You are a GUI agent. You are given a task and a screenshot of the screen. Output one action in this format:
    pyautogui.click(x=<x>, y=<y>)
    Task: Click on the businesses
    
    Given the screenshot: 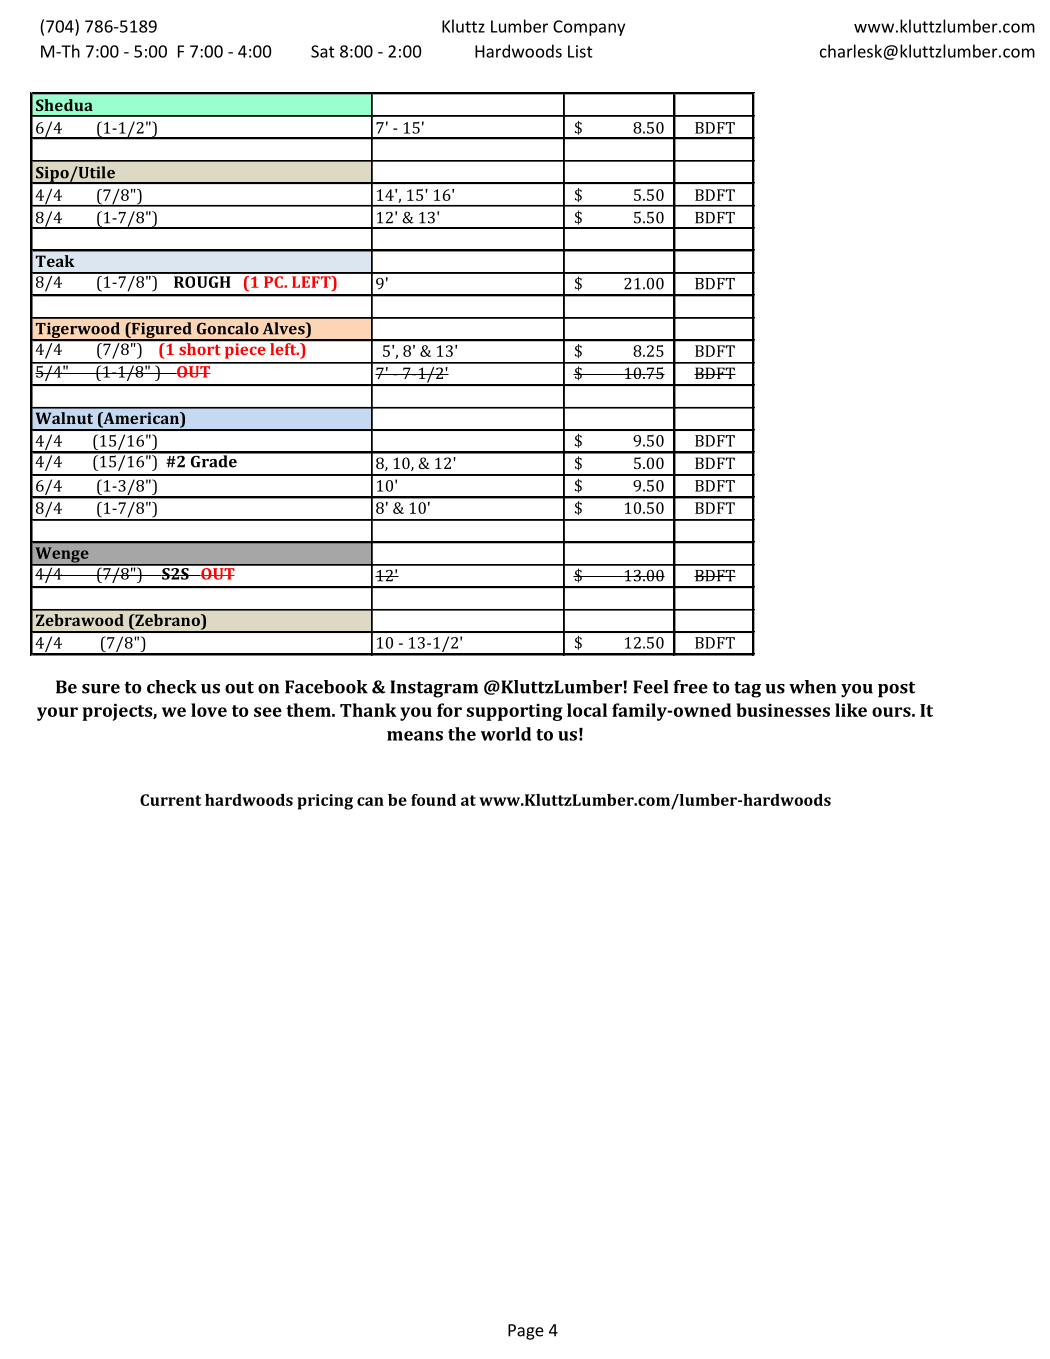 What is the action you would take?
    pyautogui.click(x=783, y=710)
